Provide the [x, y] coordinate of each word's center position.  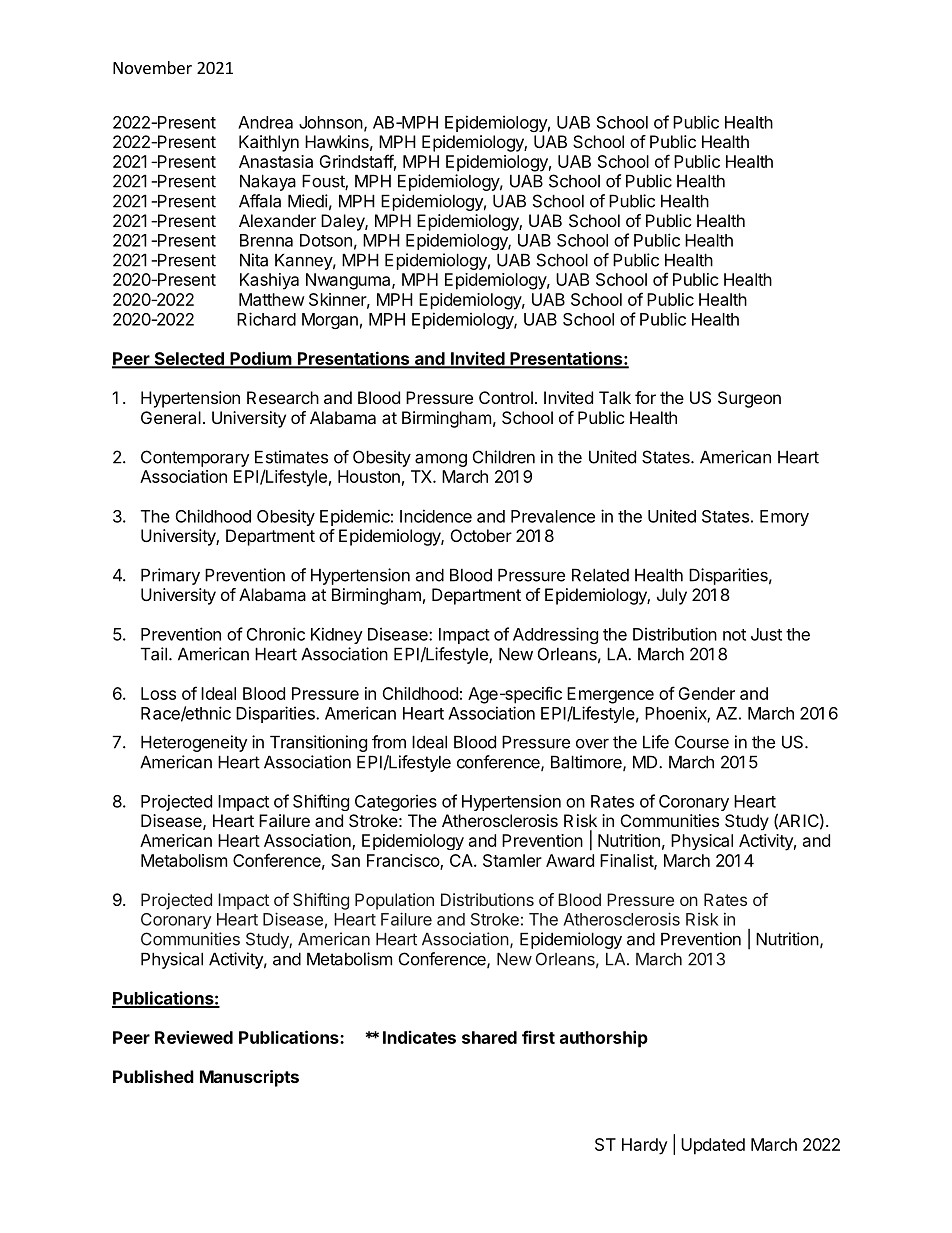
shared [489, 1037]
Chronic [276, 634]
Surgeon [749, 399]
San [345, 860]
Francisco [404, 861]
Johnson [331, 122]
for [645, 397]
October [481, 535]
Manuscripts [249, 1078]
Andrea [265, 122]
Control [506, 397]
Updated [713, 1146]
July [672, 596]
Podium [260, 359]
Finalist [627, 861]
